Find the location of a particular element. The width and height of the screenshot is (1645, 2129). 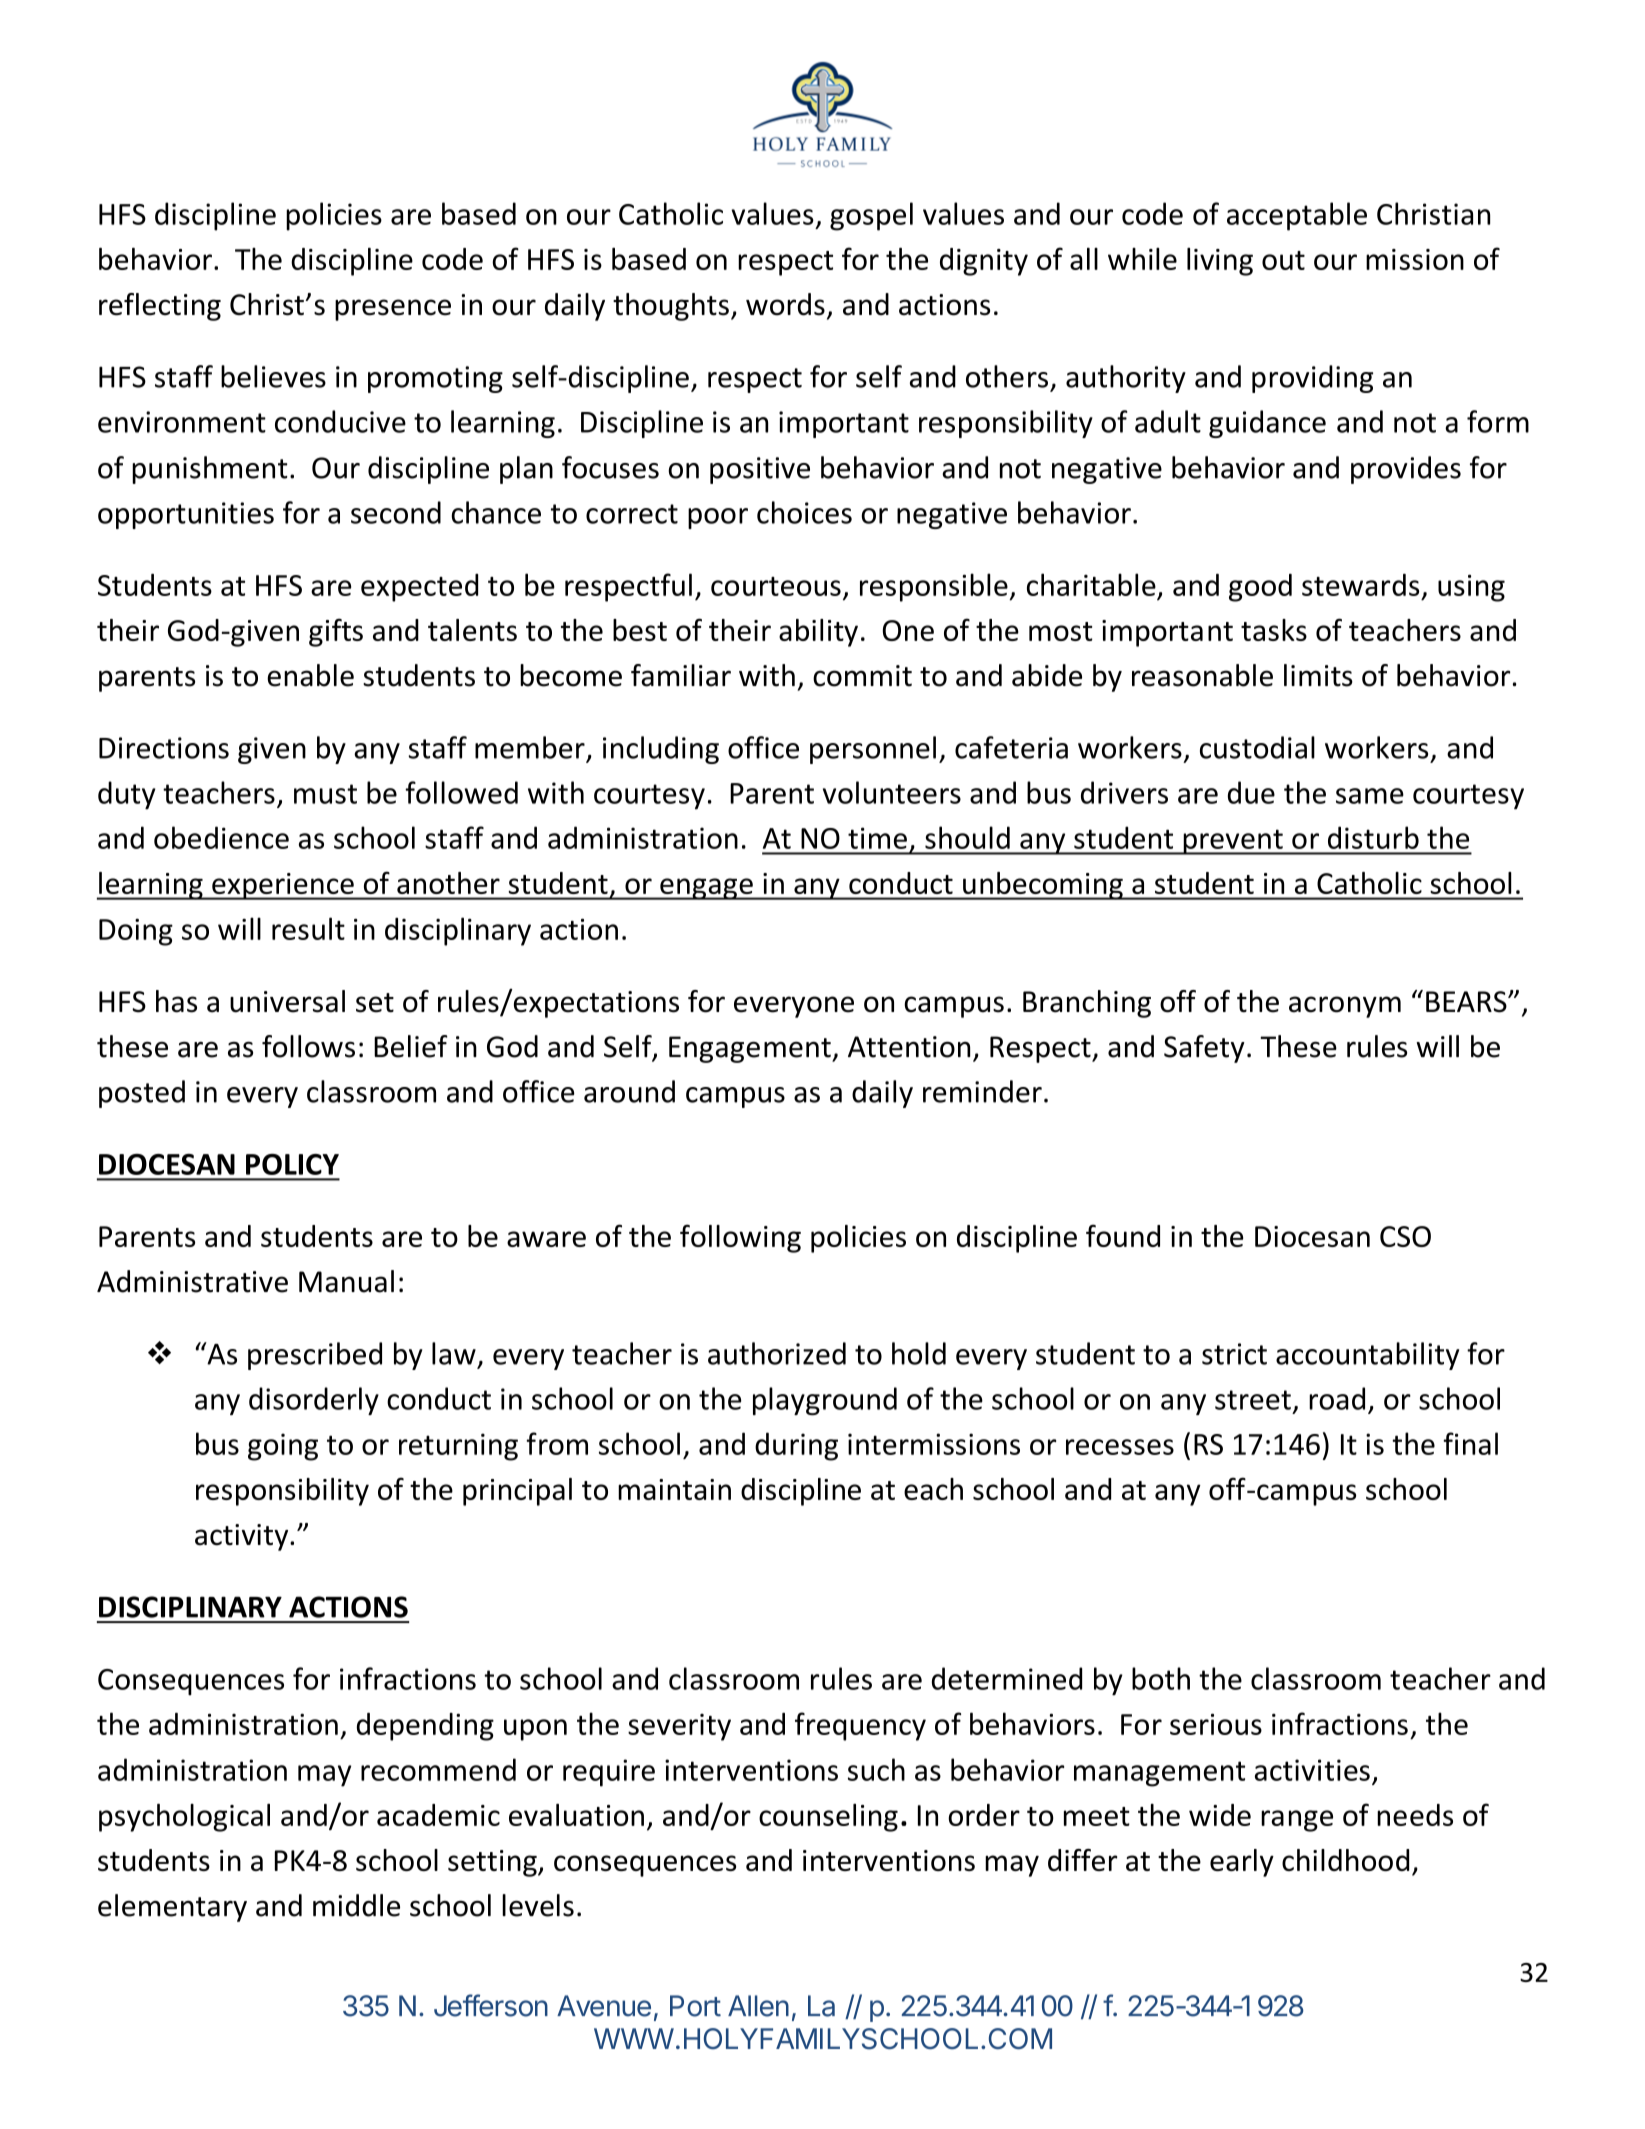

Allen is located at coordinates (758, 2006).
